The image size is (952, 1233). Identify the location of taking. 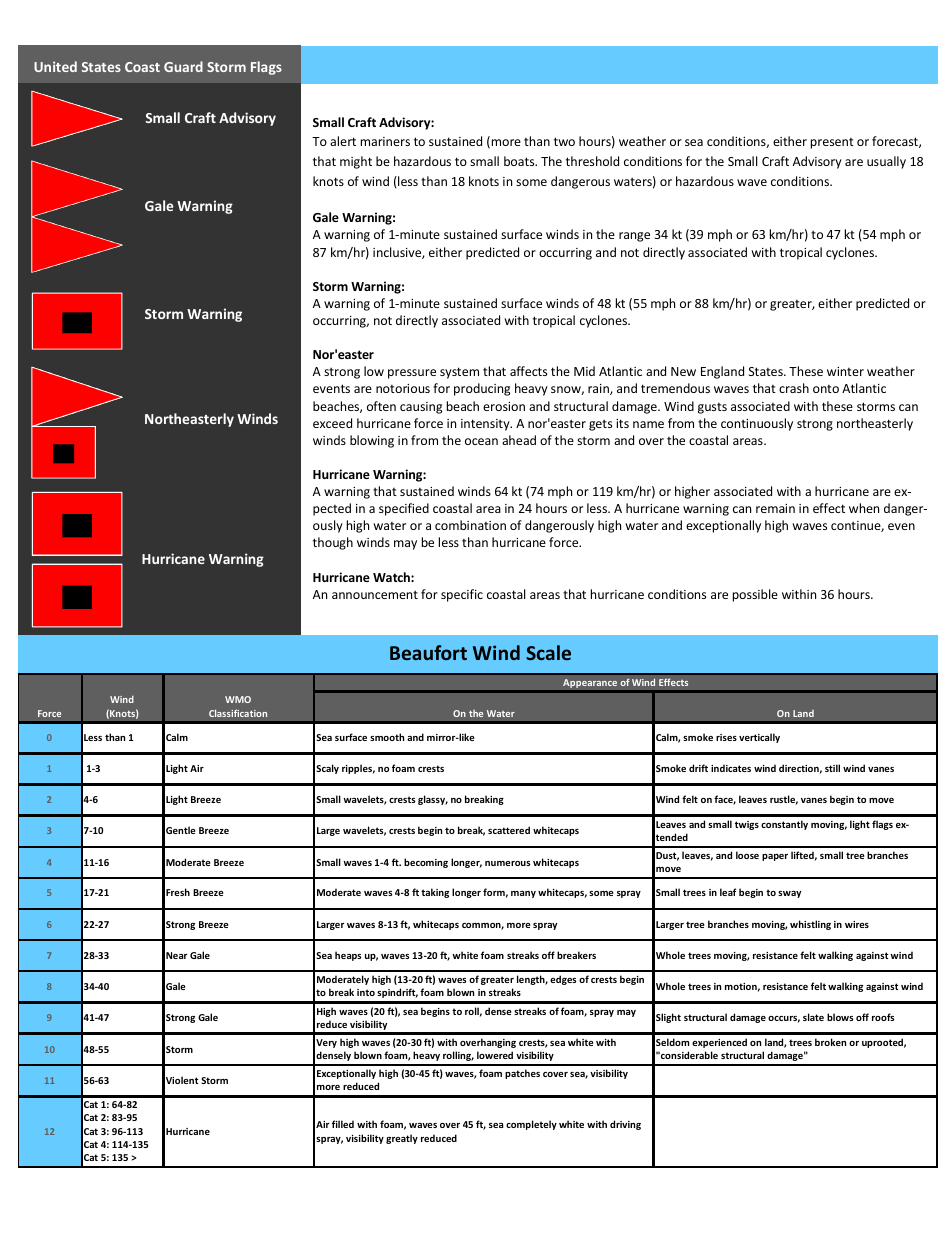
(435, 893).
